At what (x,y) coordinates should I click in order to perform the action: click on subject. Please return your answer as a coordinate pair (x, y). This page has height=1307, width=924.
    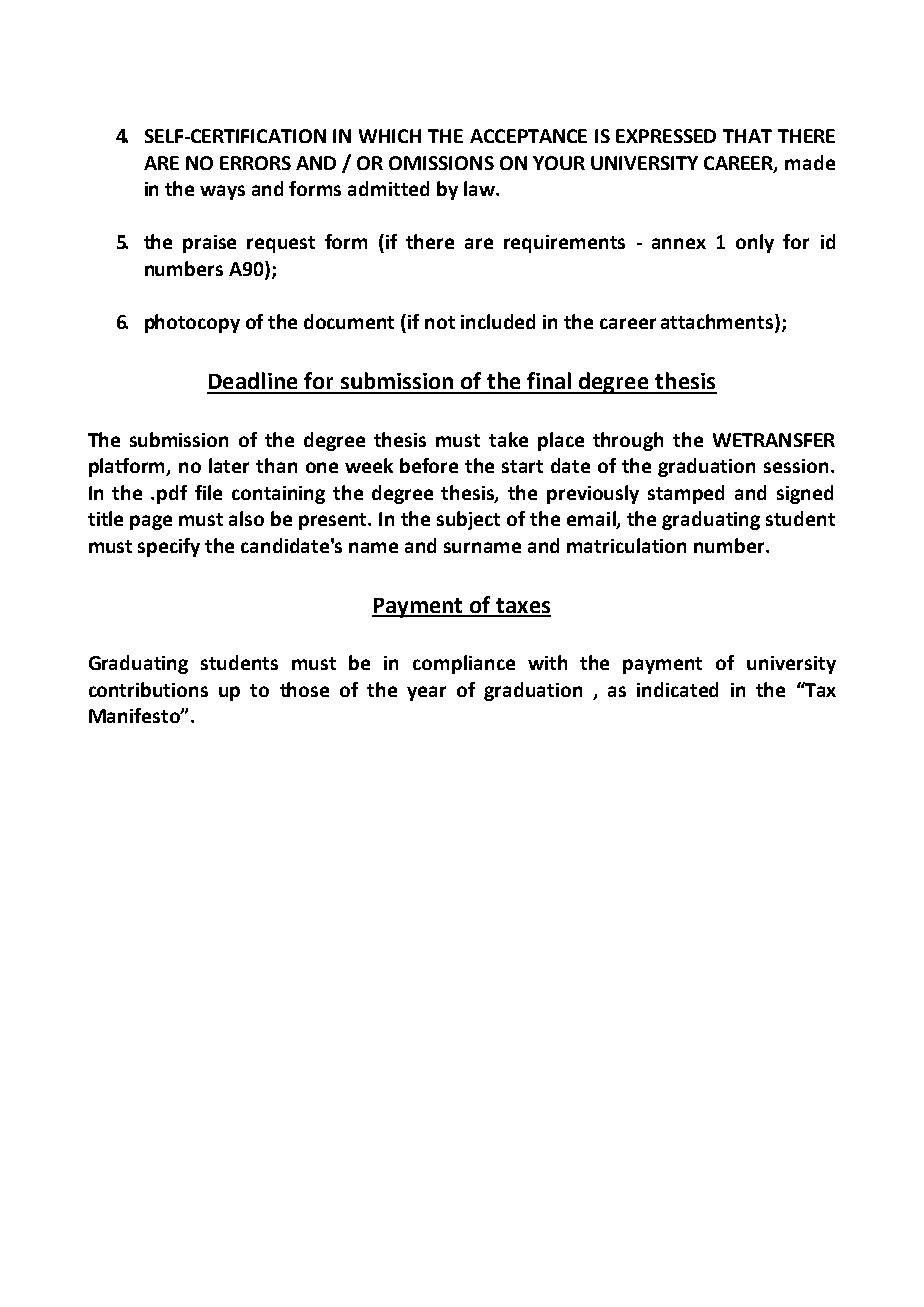
    Looking at the image, I should click on (468, 520).
